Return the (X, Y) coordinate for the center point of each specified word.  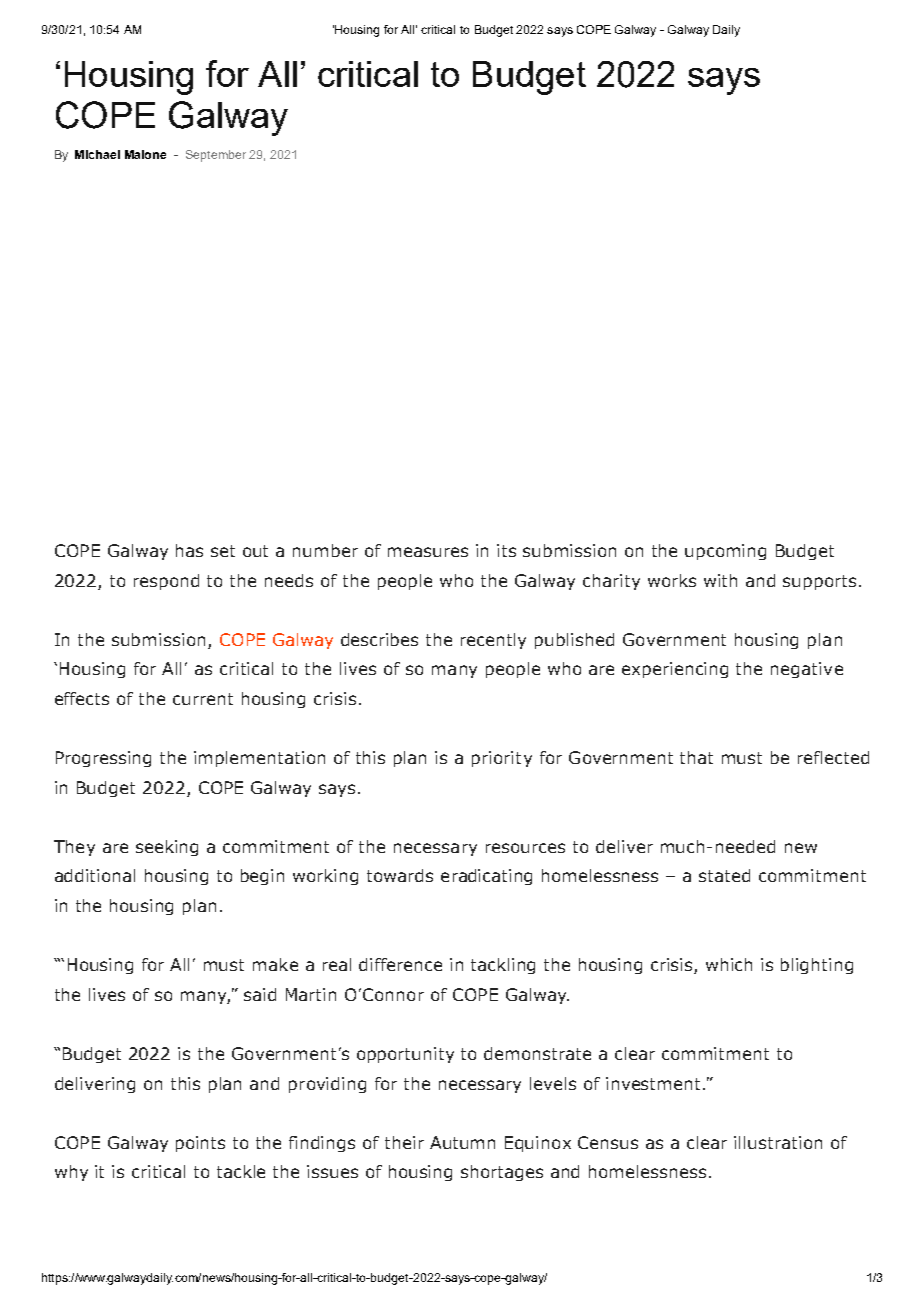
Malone (145, 154)
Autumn (462, 1142)
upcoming (725, 552)
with (720, 580)
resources (525, 848)
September (216, 156)
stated (724, 875)
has (189, 550)
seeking (167, 848)
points (200, 1144)
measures (428, 552)
